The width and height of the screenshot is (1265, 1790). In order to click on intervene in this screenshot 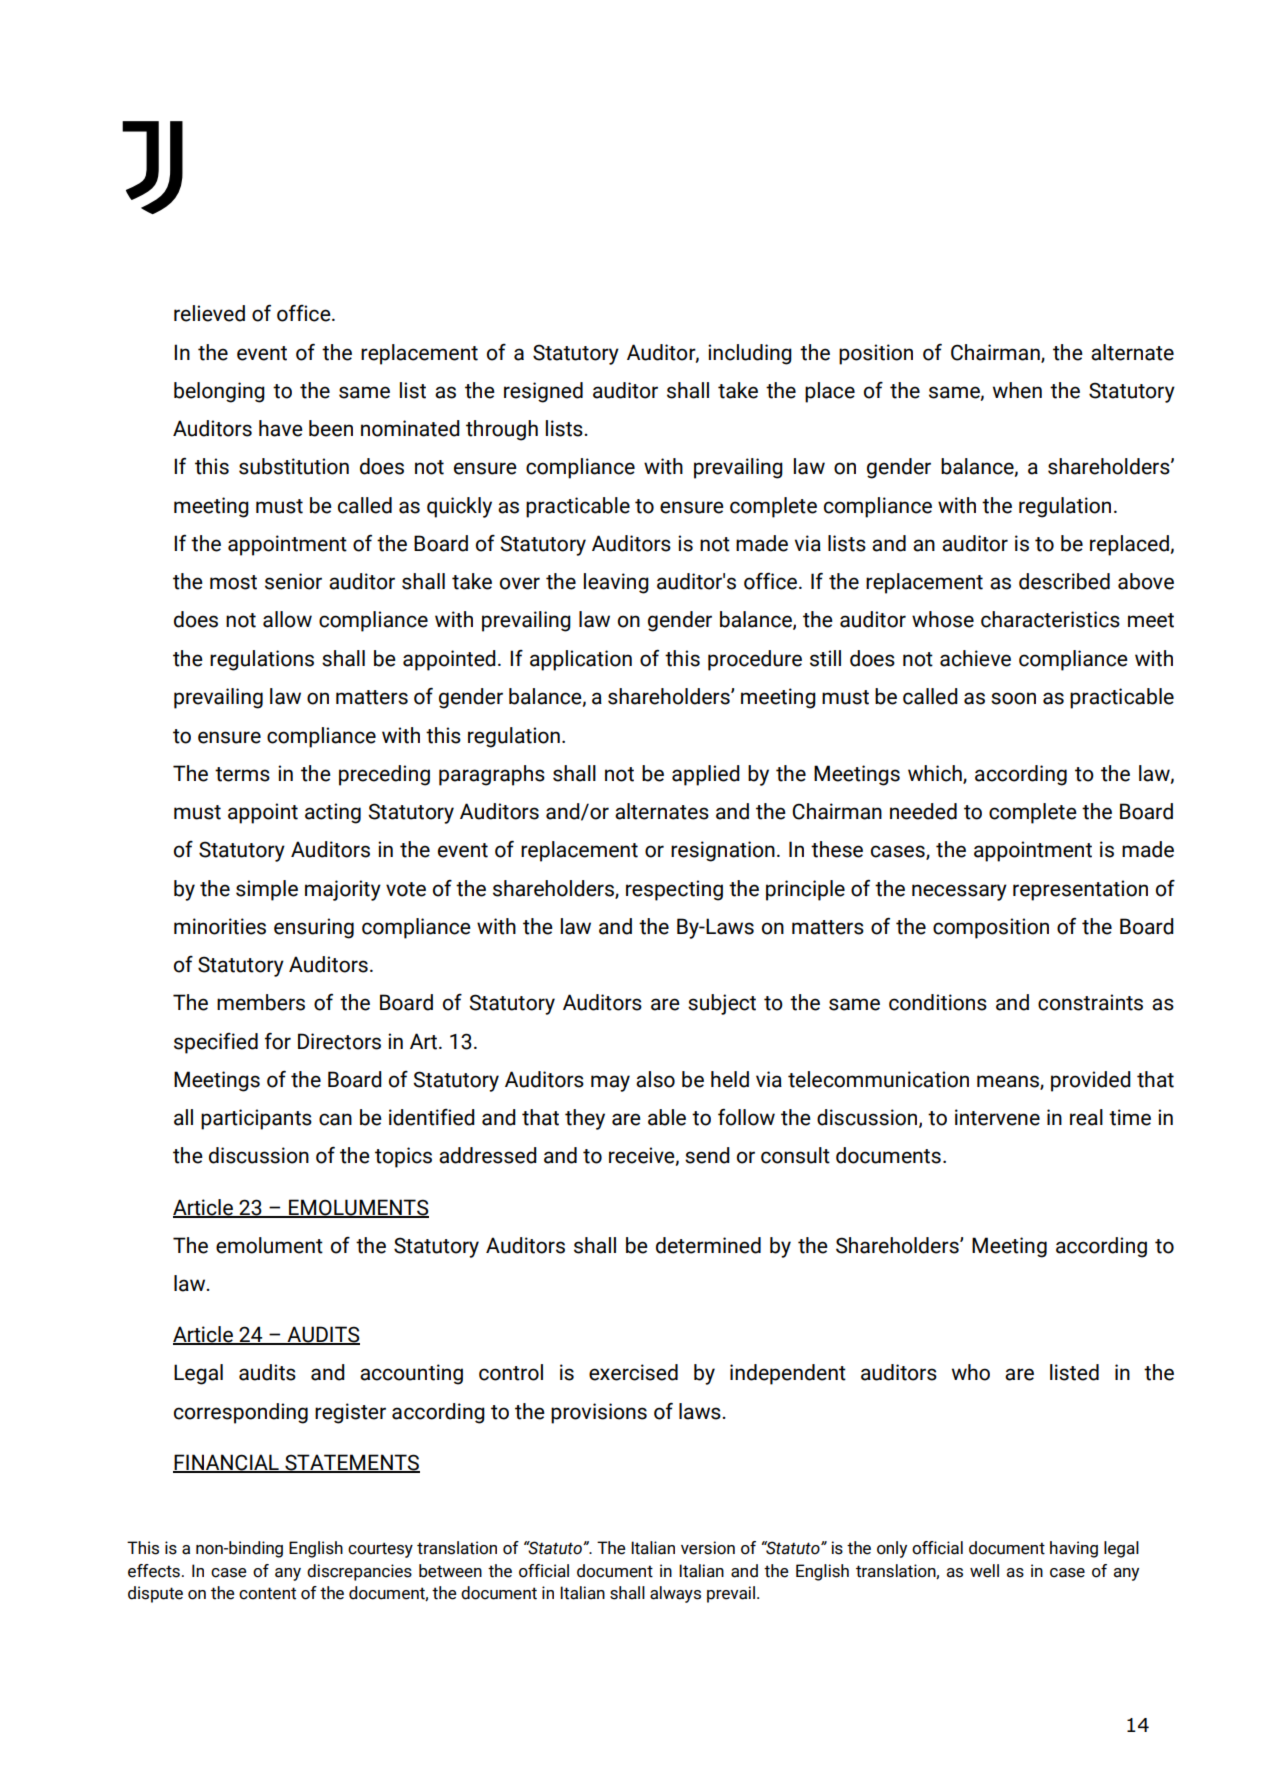, I will do `click(997, 1117)`.
